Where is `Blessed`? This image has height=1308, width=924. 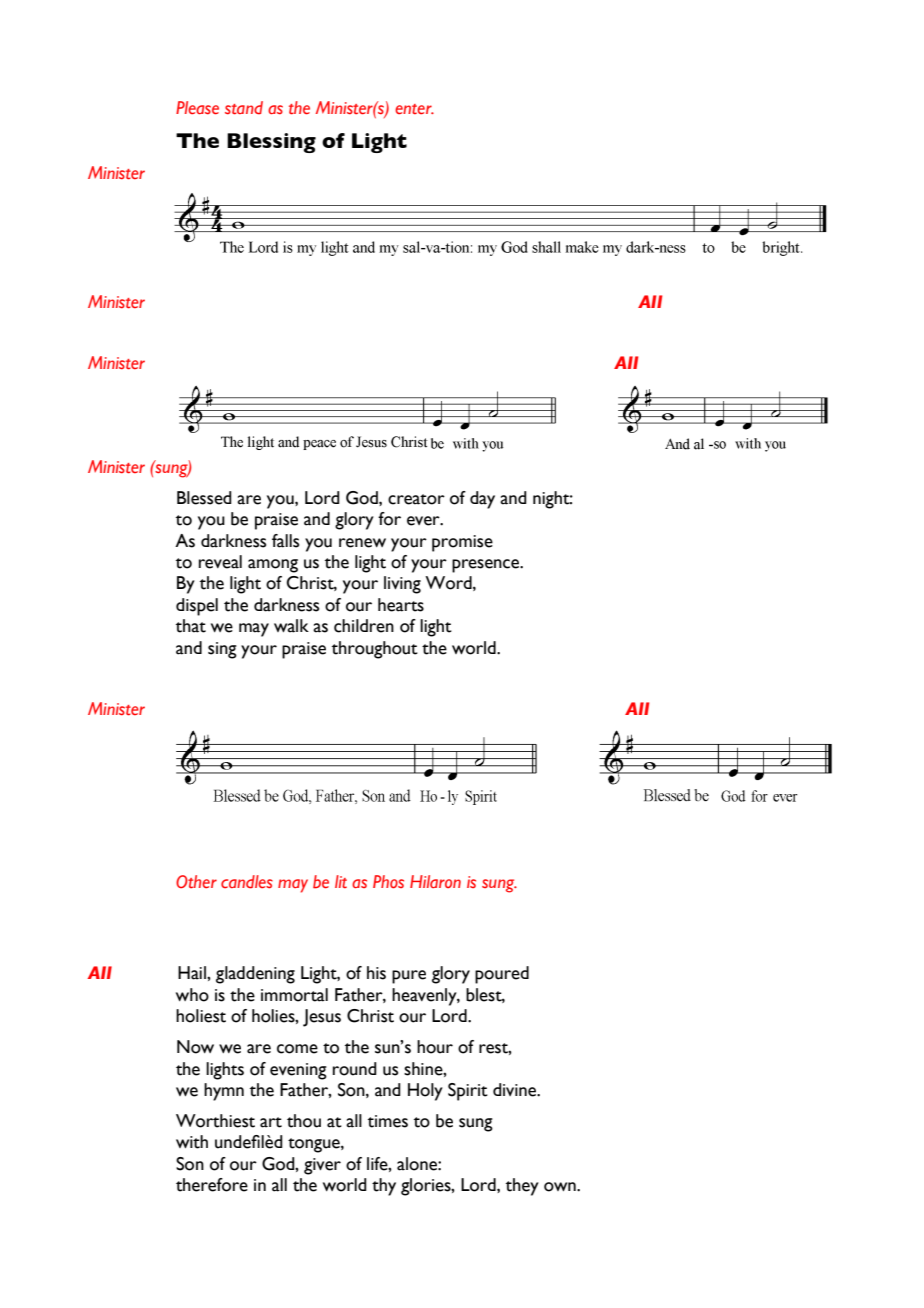 Blessed is located at coordinates (204, 498).
